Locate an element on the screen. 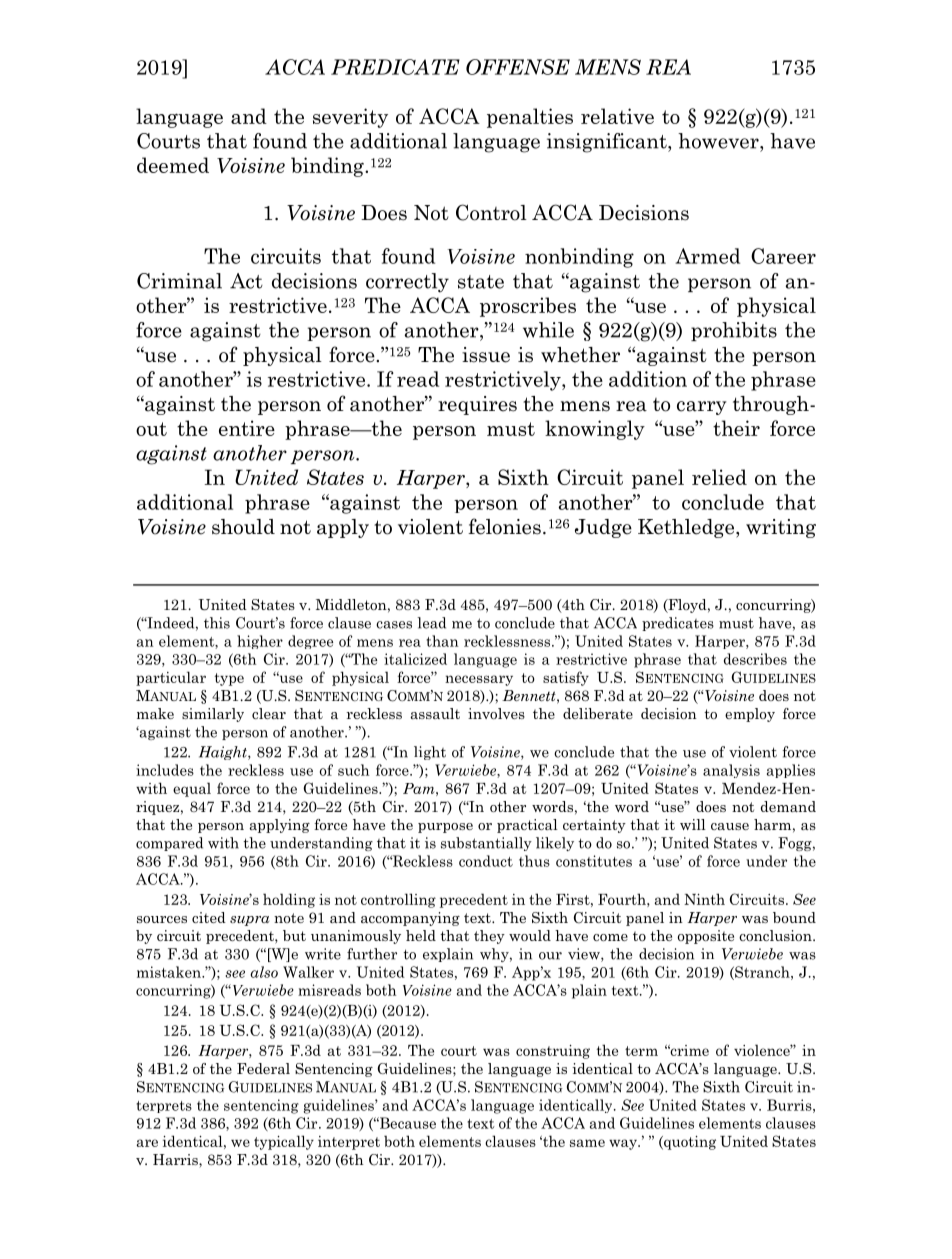 The image size is (952, 1259). deemed is located at coordinates (173, 165).
